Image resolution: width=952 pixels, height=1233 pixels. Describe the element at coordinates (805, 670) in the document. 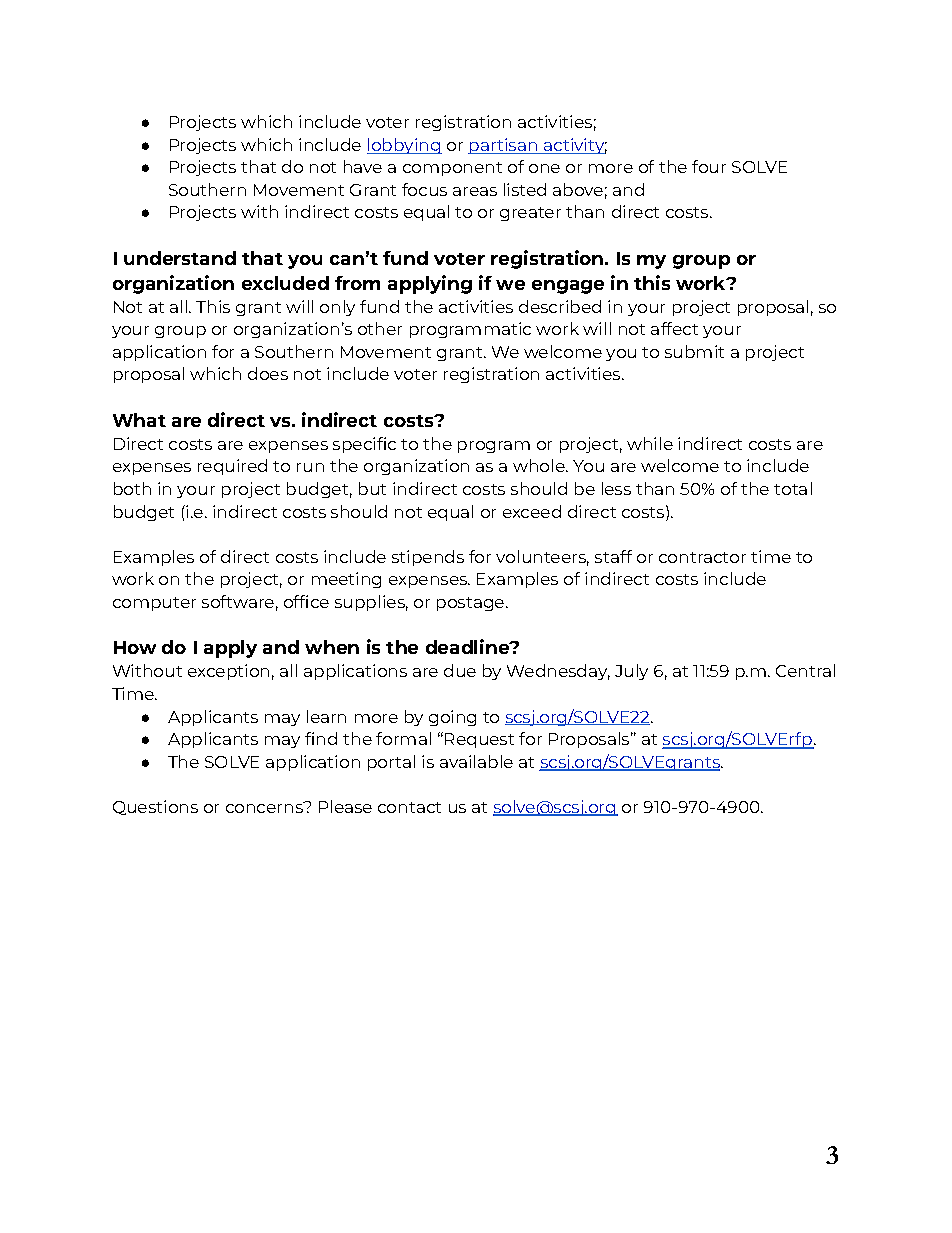

I see `Central` at that location.
